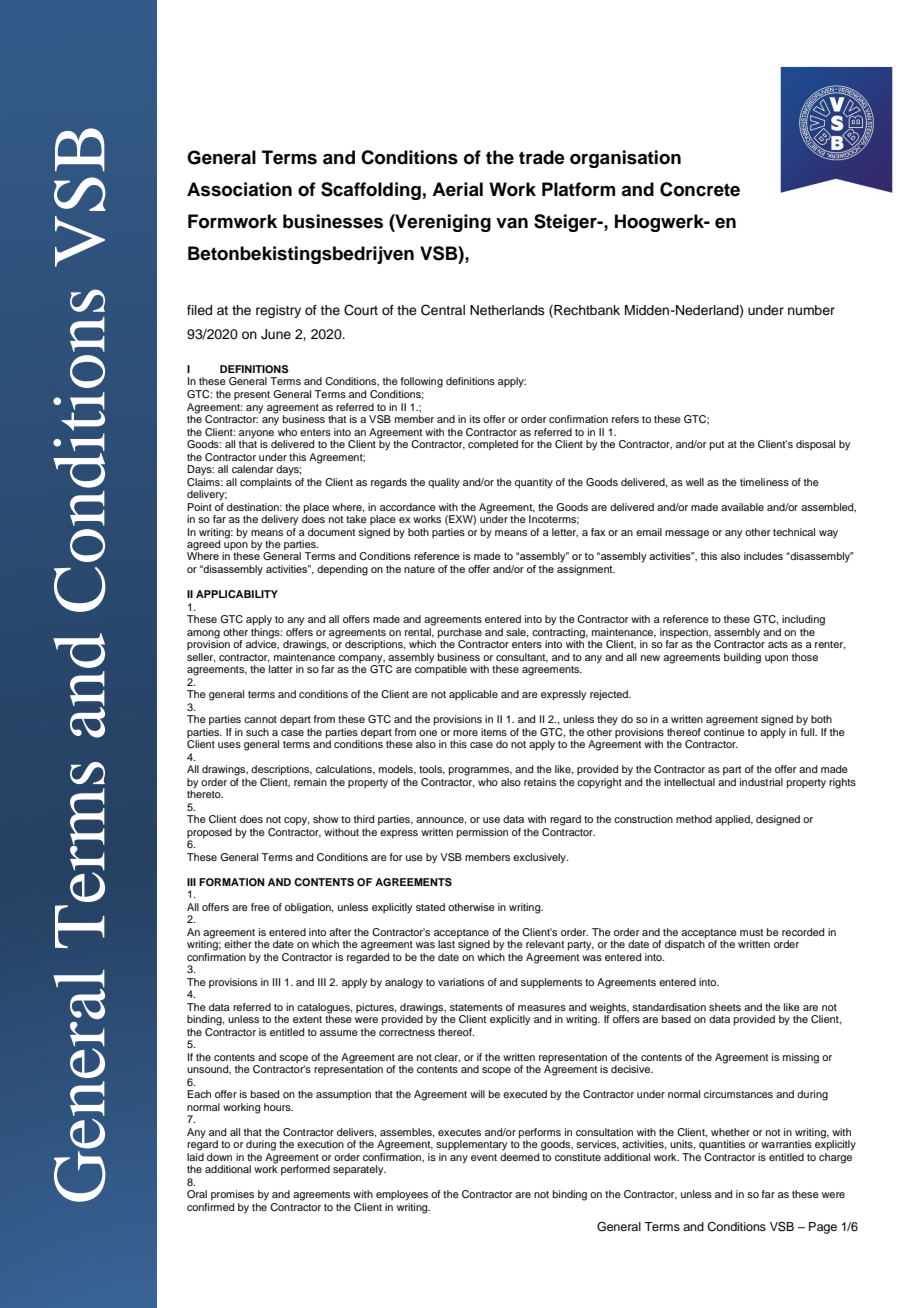  What do you see at coordinates (281, 669) in the document?
I see `latter` at bounding box center [281, 669].
